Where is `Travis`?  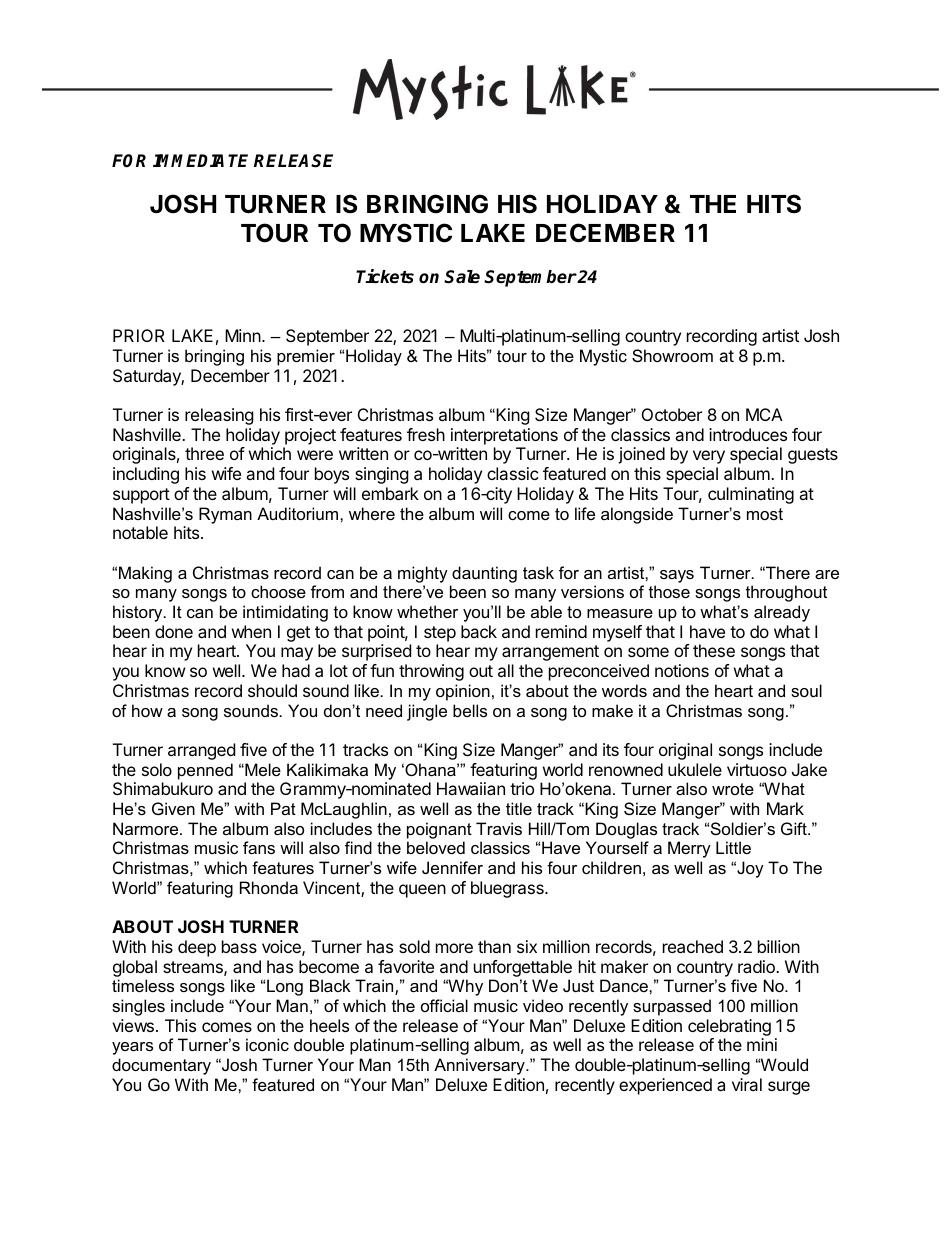 Travis is located at coordinates (499, 828).
